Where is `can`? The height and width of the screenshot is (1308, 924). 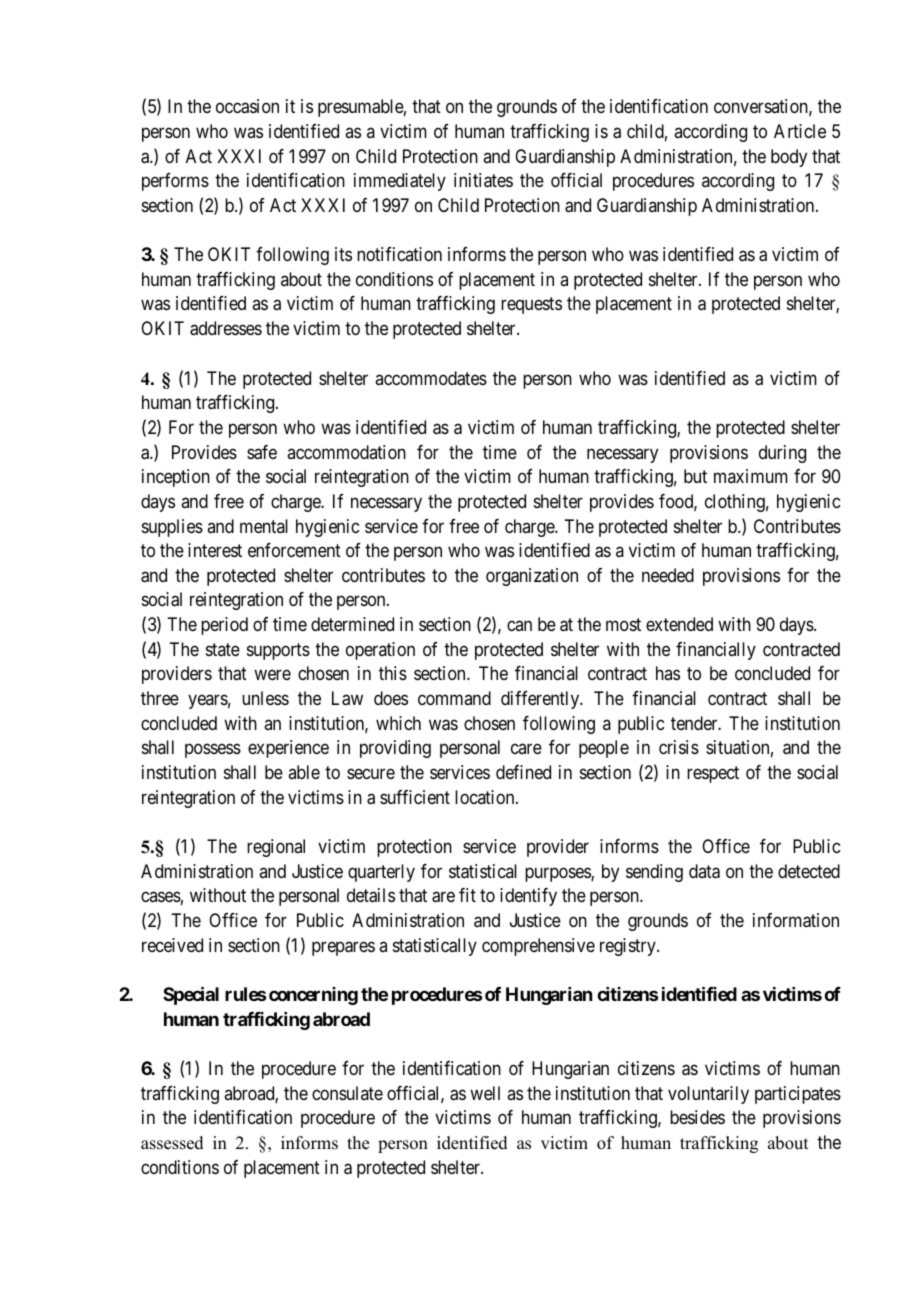
can is located at coordinates (519, 626).
